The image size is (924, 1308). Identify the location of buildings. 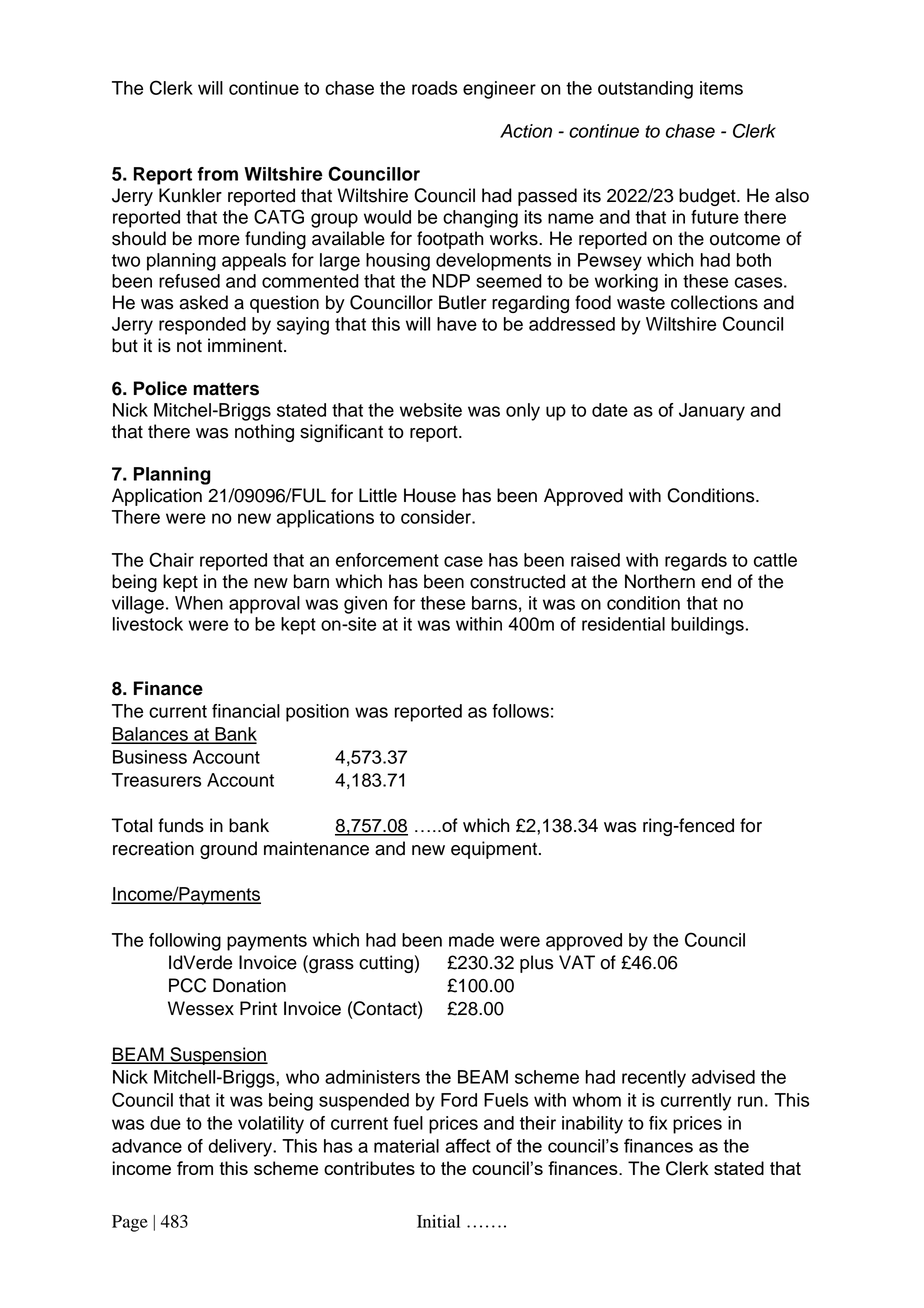
(707, 626).
